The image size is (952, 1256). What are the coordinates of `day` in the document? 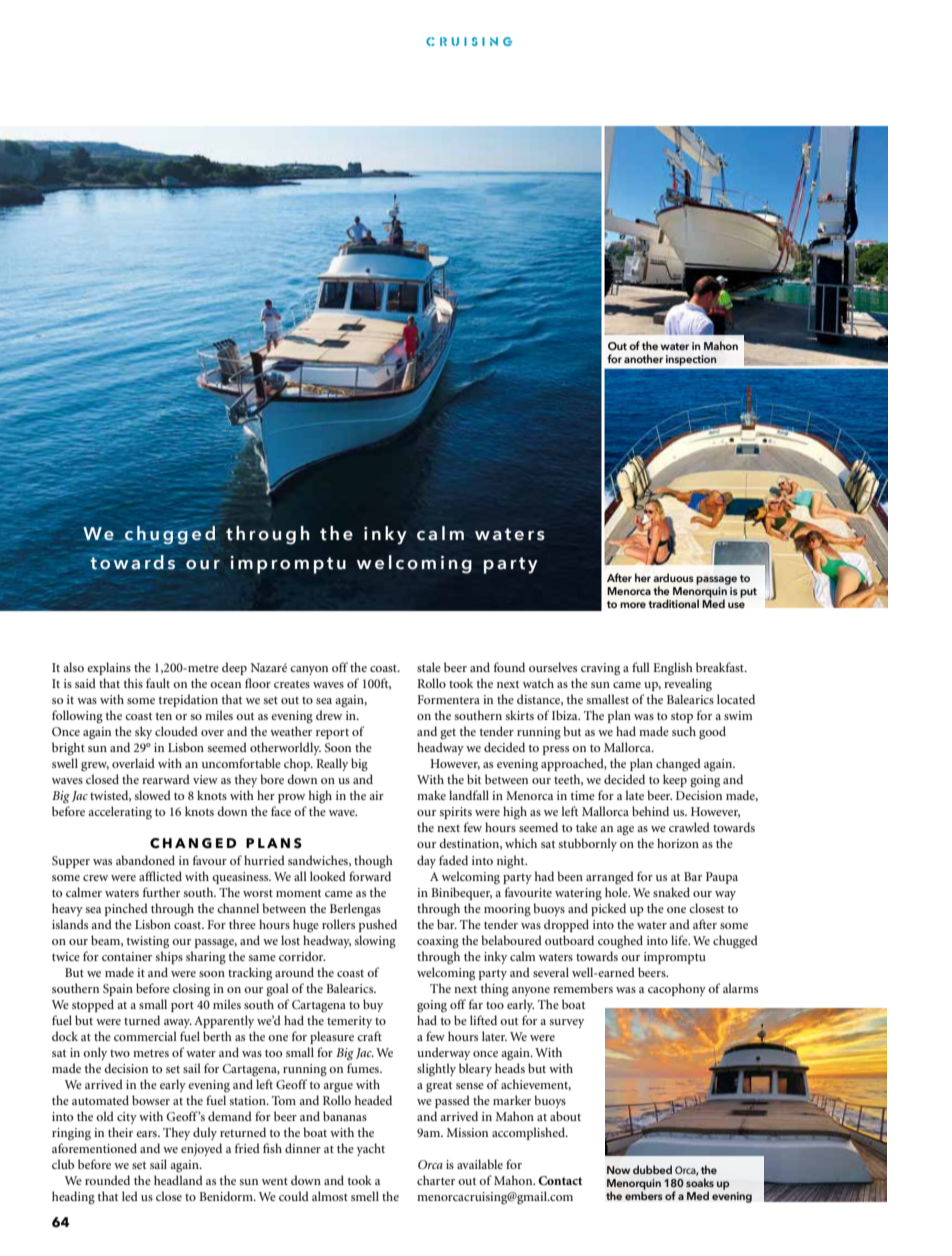 It's located at (426, 861).
